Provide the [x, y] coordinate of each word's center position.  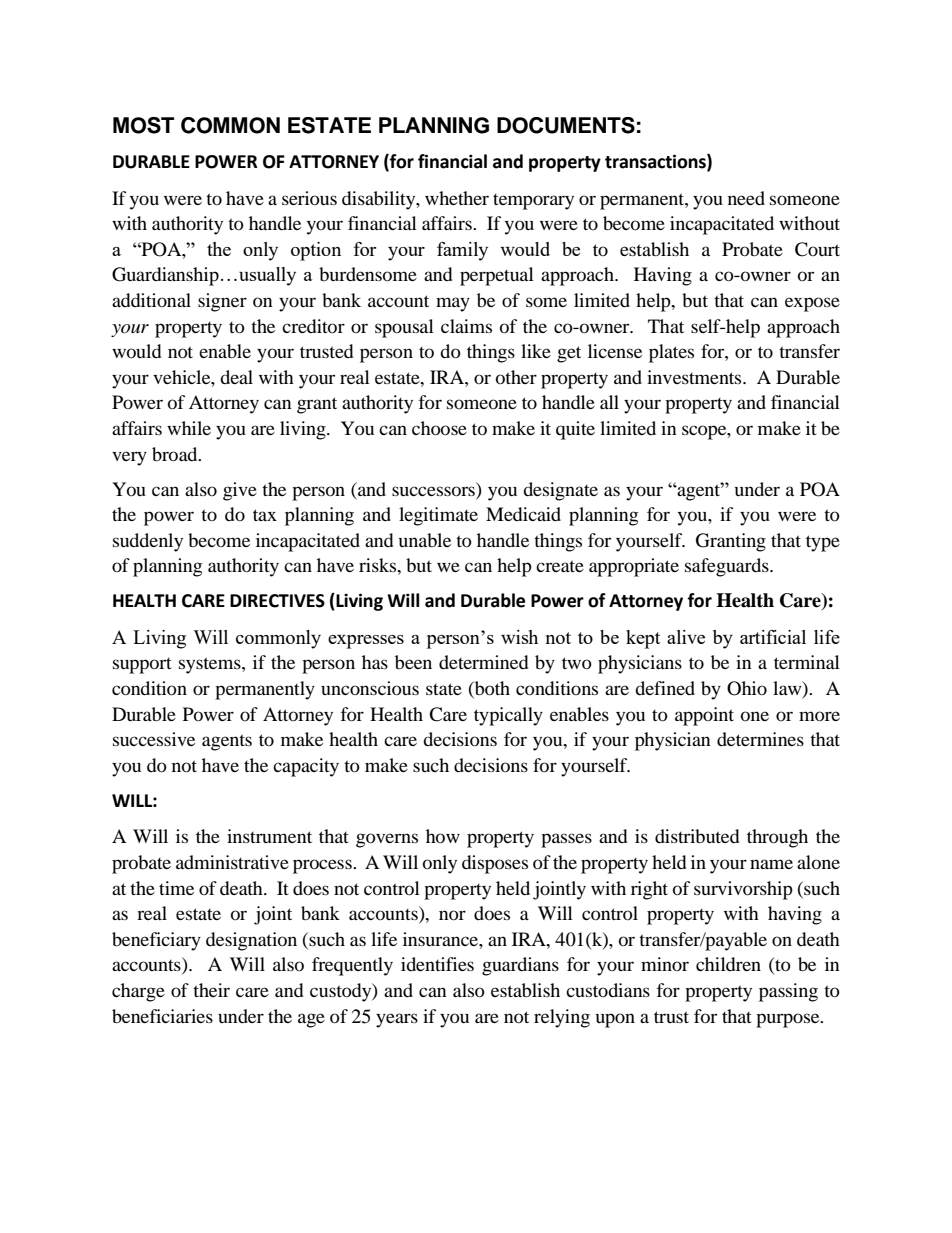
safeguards [728, 567]
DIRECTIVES [277, 601]
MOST [143, 125]
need [746, 198]
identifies [437, 964]
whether [457, 198]
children [728, 964]
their [211, 990]
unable [425, 540]
